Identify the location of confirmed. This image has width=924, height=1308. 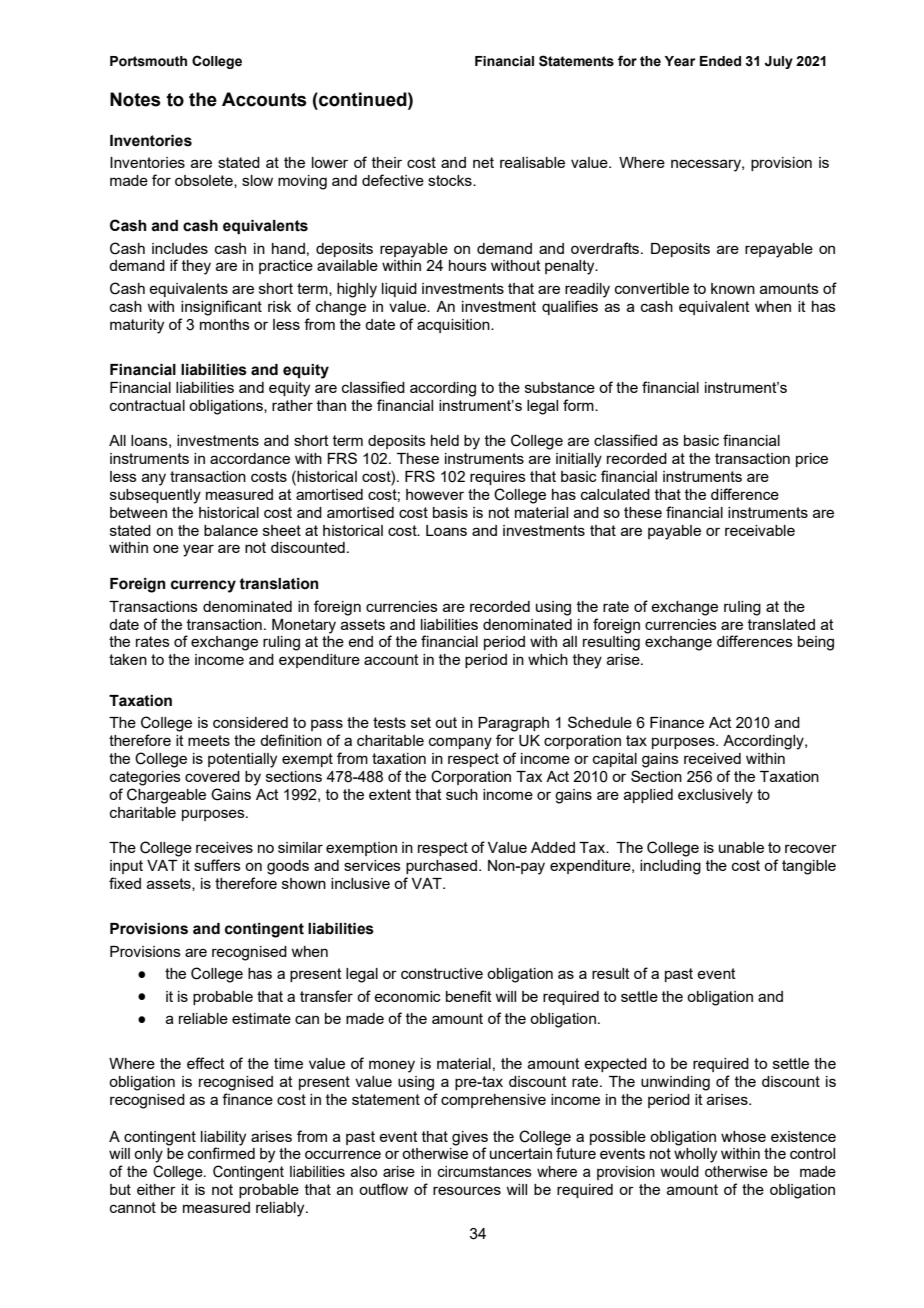
(221, 1153).
